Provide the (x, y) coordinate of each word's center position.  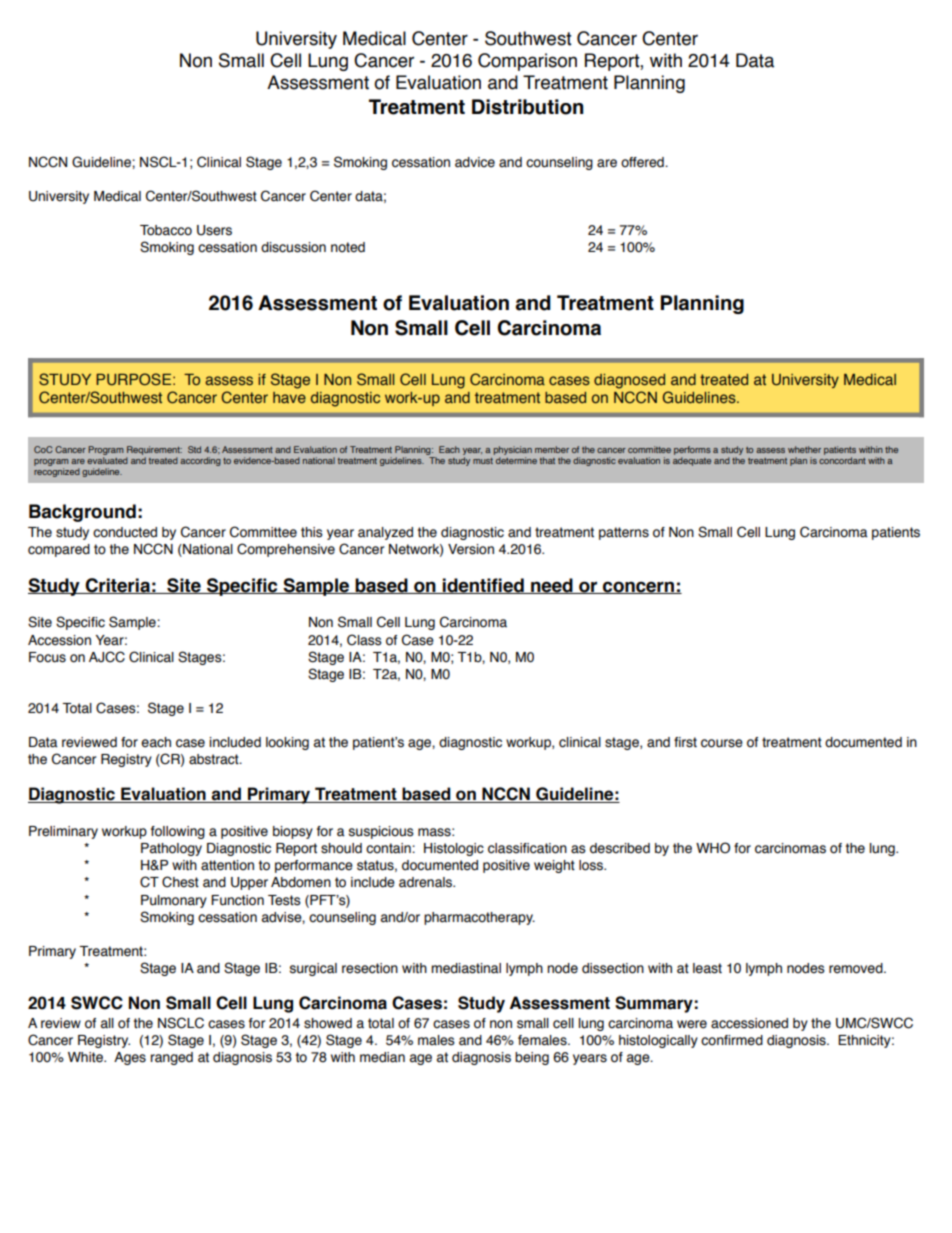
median (382, 1057)
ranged (172, 1058)
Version (471, 549)
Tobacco (166, 230)
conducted (125, 532)
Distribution (527, 107)
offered (643, 162)
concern (639, 587)
